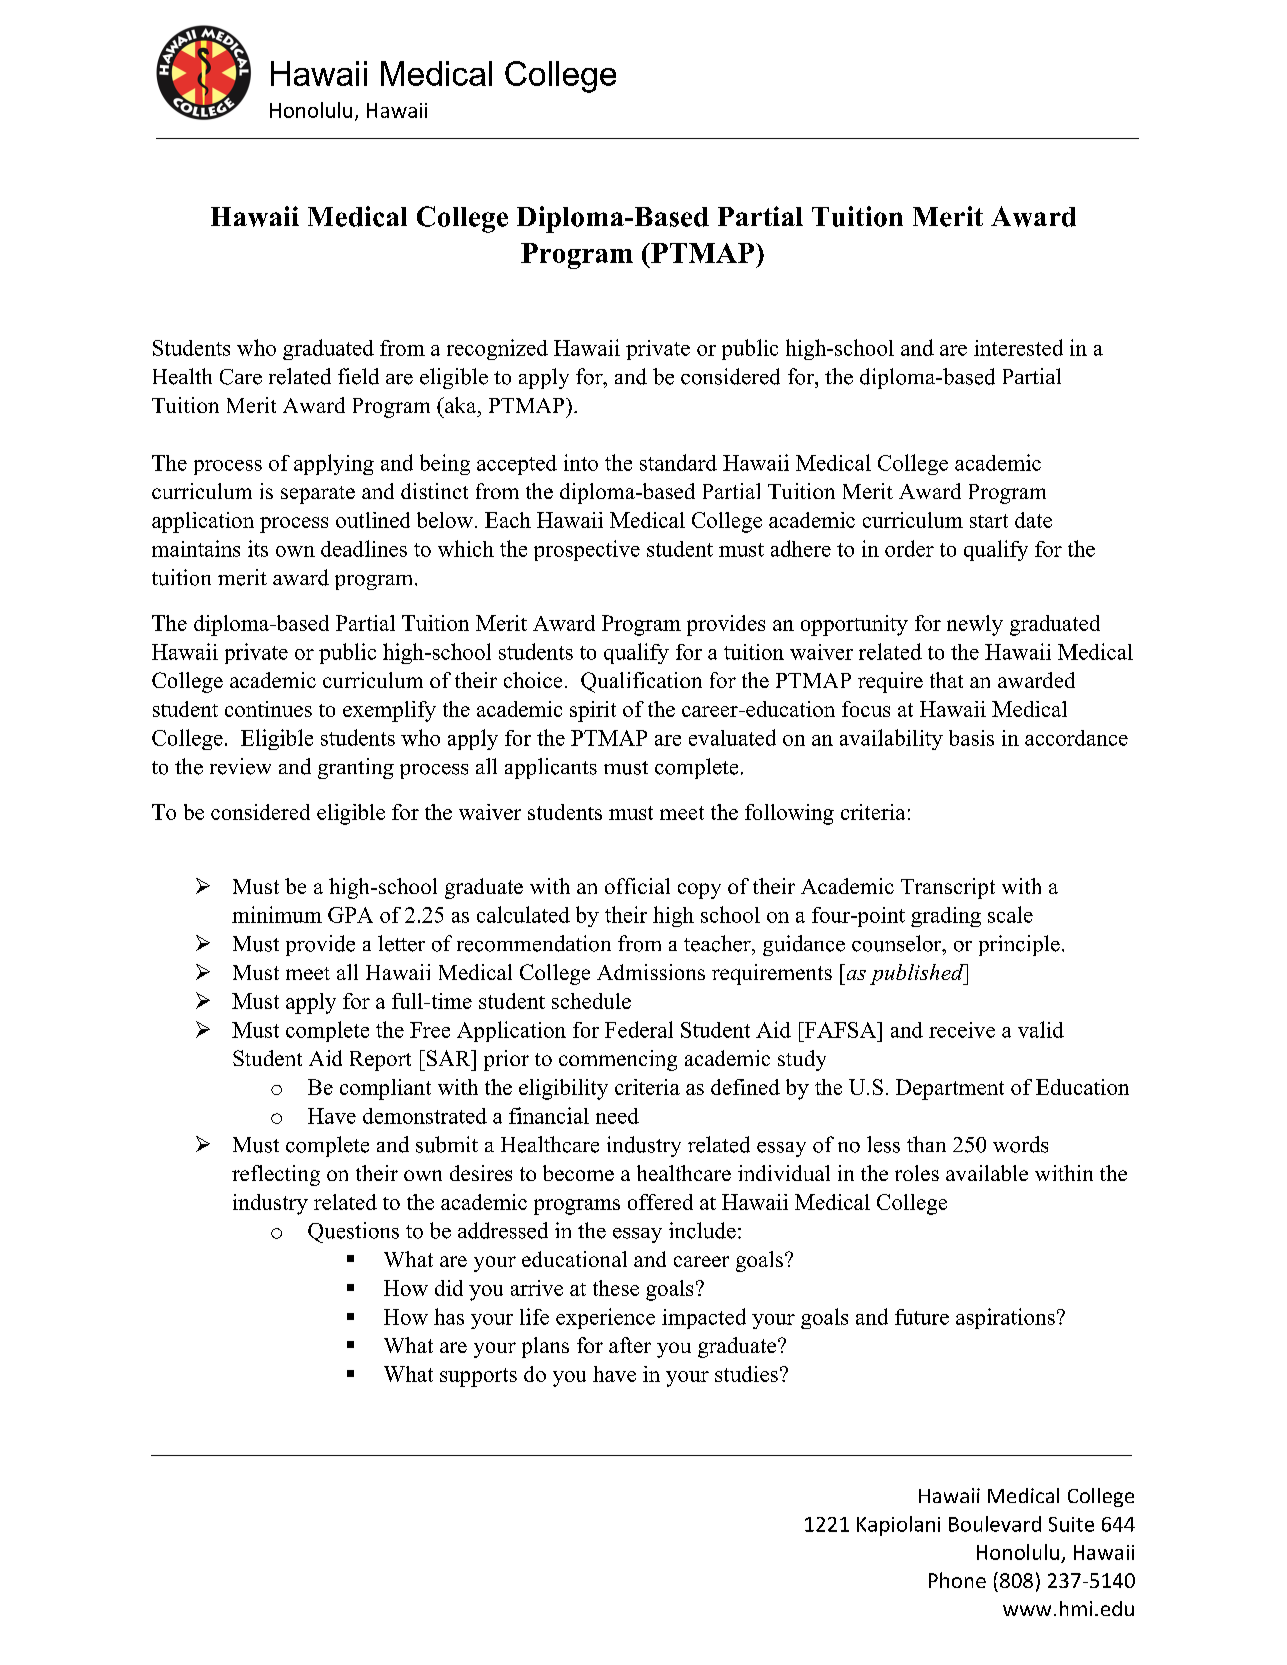 The image size is (1287, 1665). What do you see at coordinates (746, 1374) in the screenshot?
I see `studies` at bounding box center [746, 1374].
